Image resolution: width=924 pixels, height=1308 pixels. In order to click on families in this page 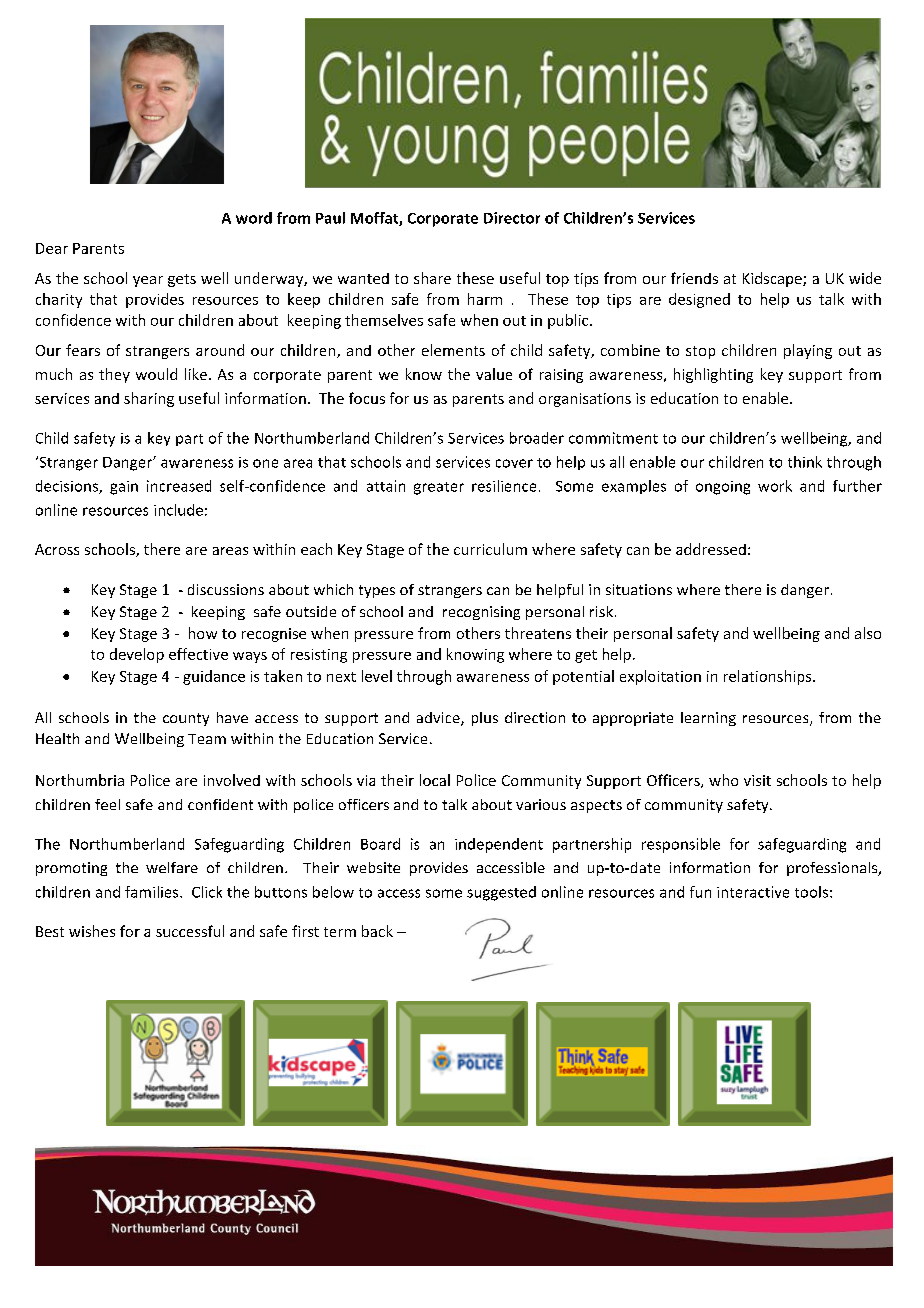, I will do `click(153, 892)`.
